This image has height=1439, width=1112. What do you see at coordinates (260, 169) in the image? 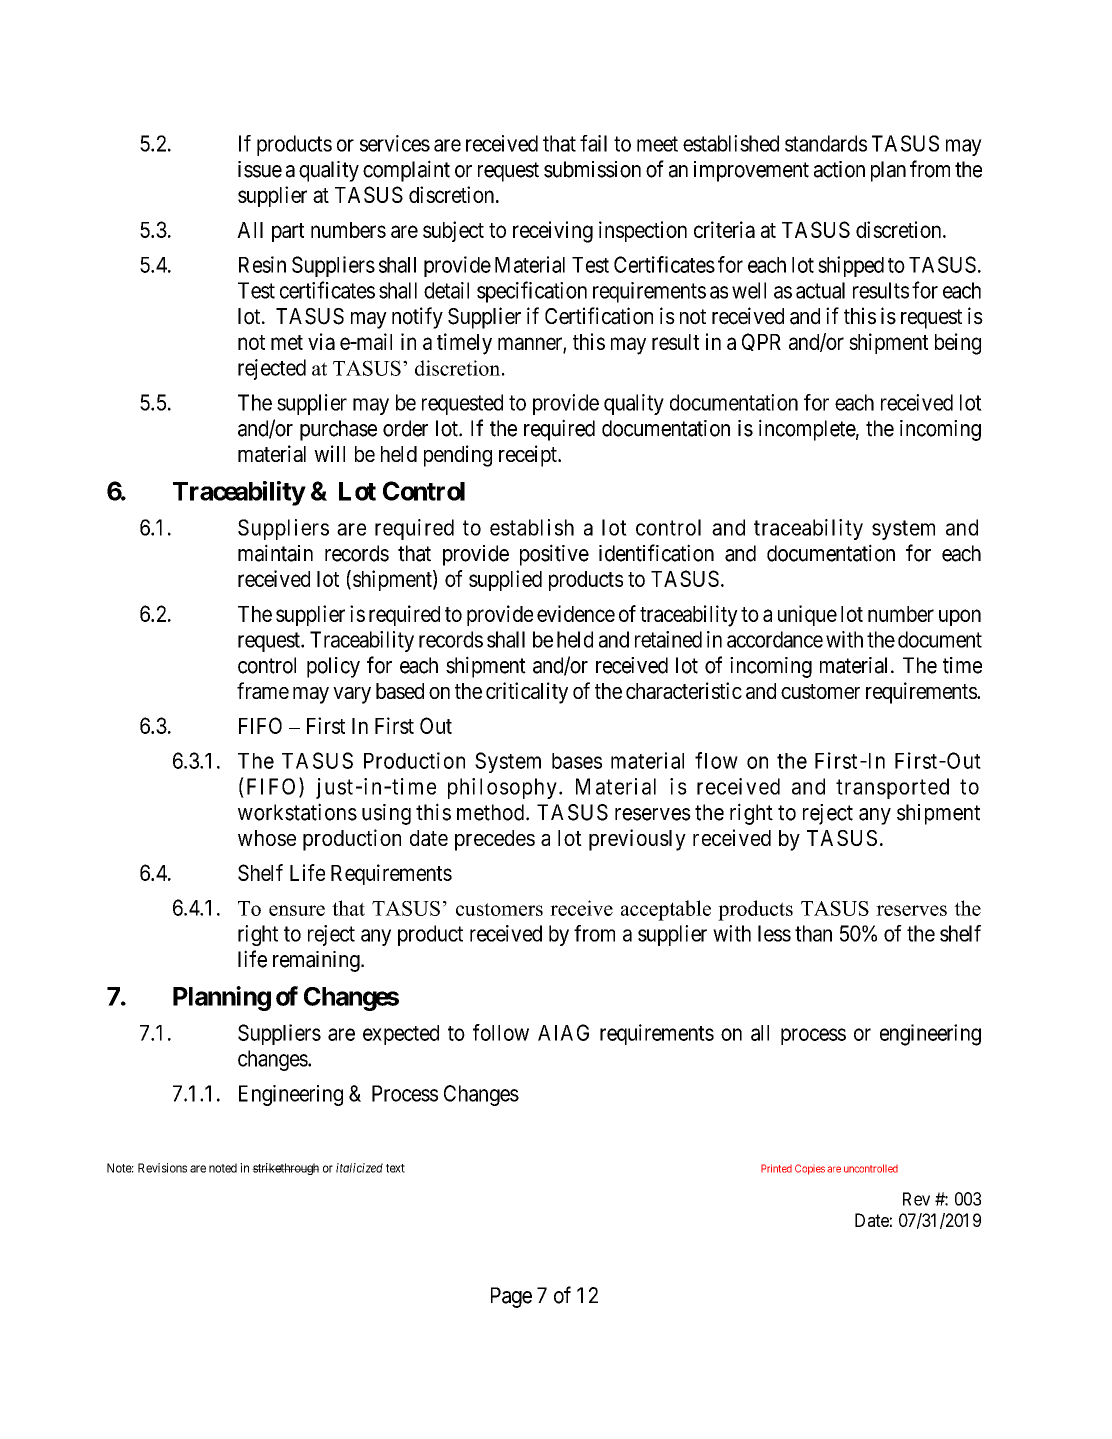
I see `issue` at bounding box center [260, 169].
